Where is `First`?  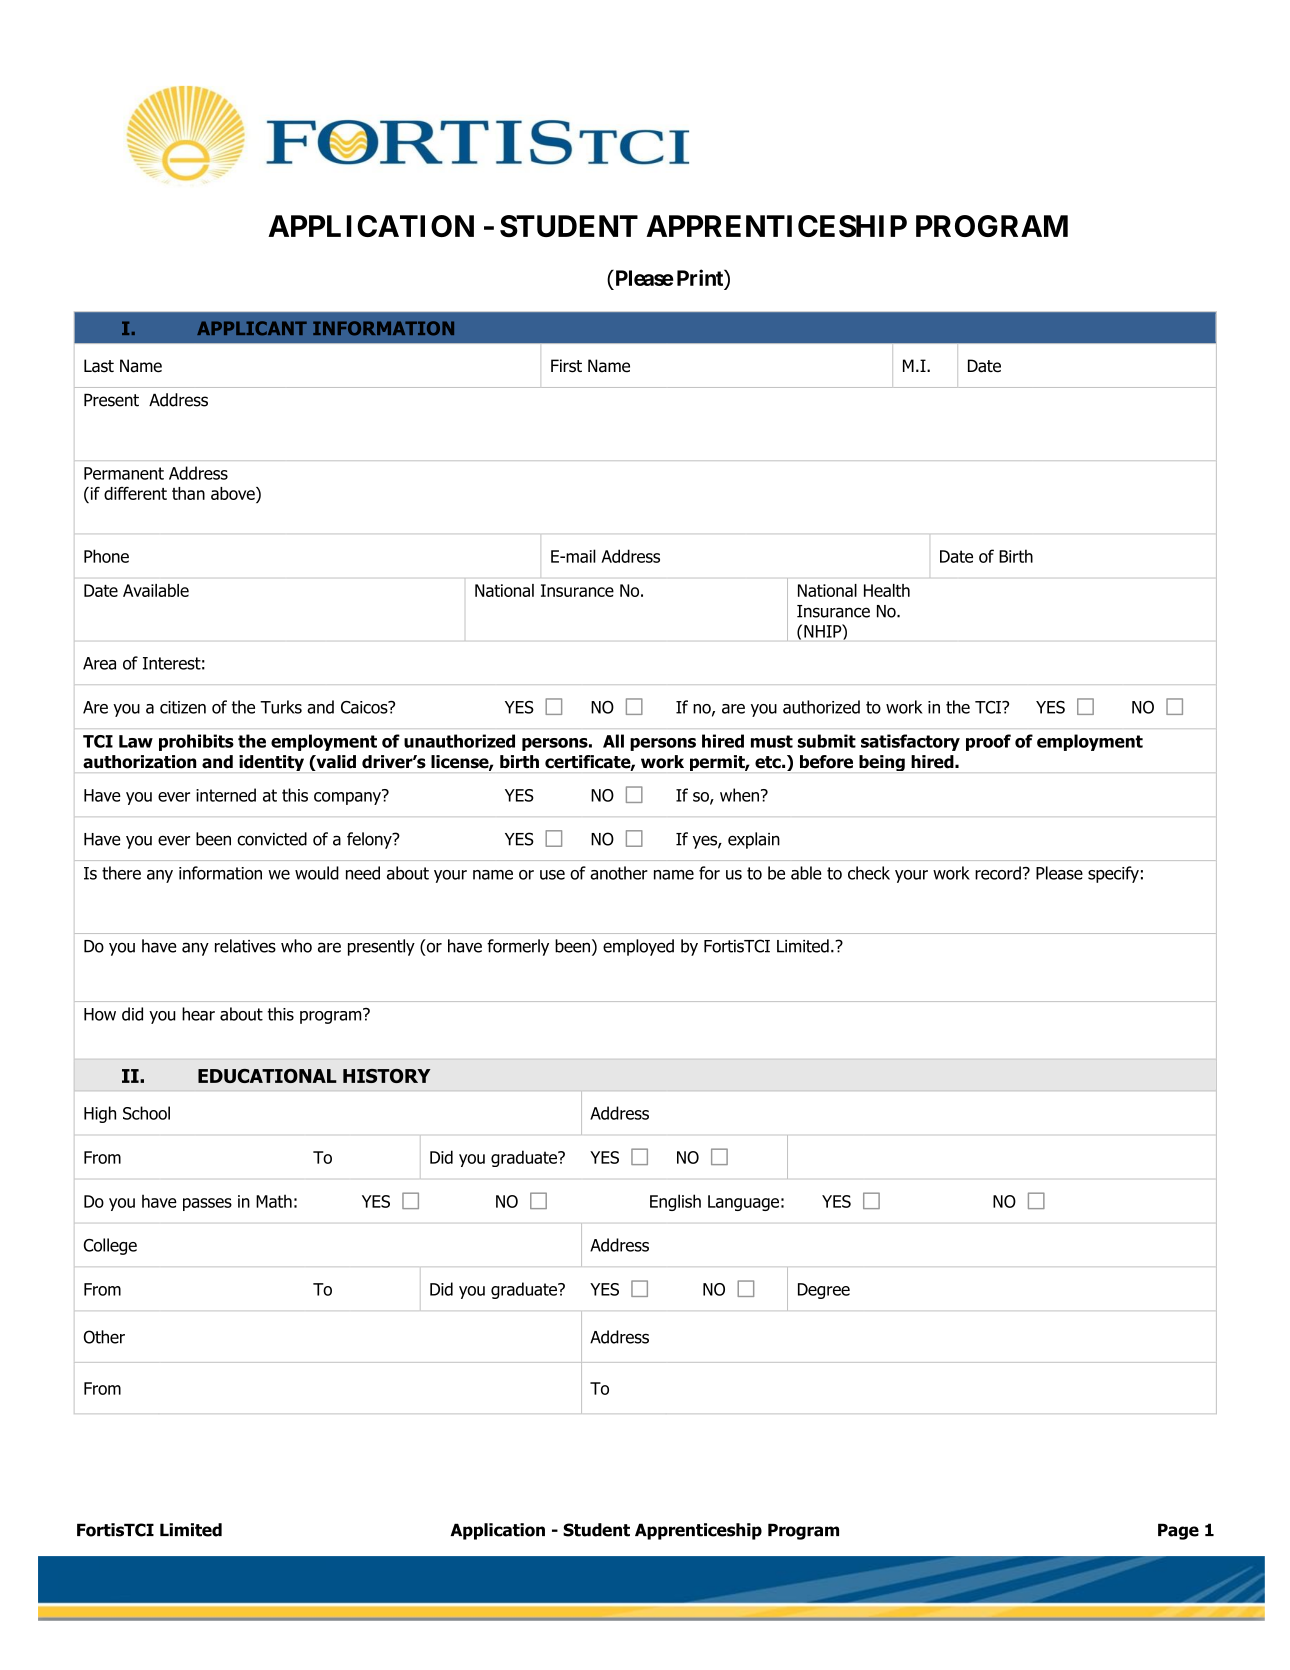
First is located at coordinates (566, 366).
